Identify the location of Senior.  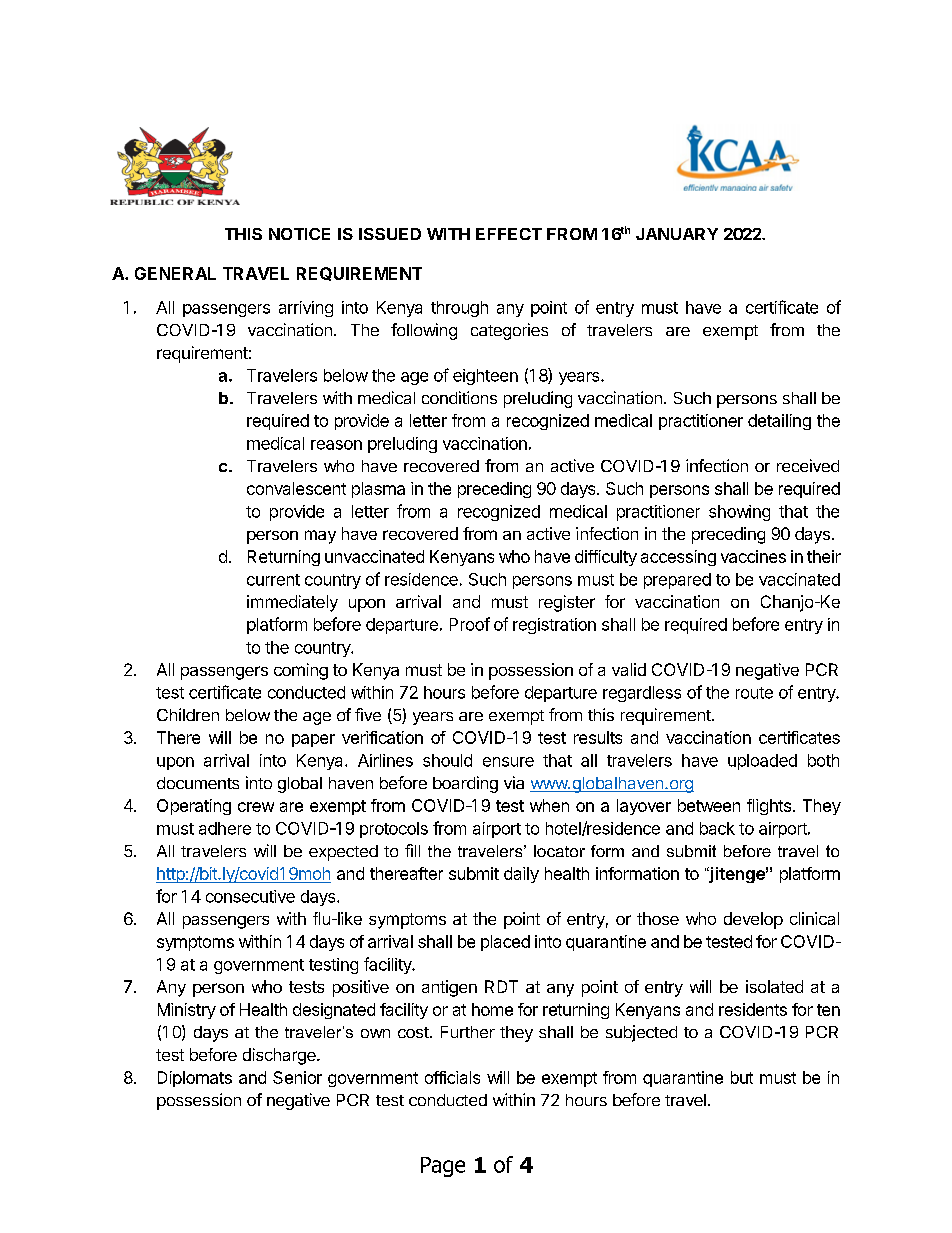
(297, 1077).
